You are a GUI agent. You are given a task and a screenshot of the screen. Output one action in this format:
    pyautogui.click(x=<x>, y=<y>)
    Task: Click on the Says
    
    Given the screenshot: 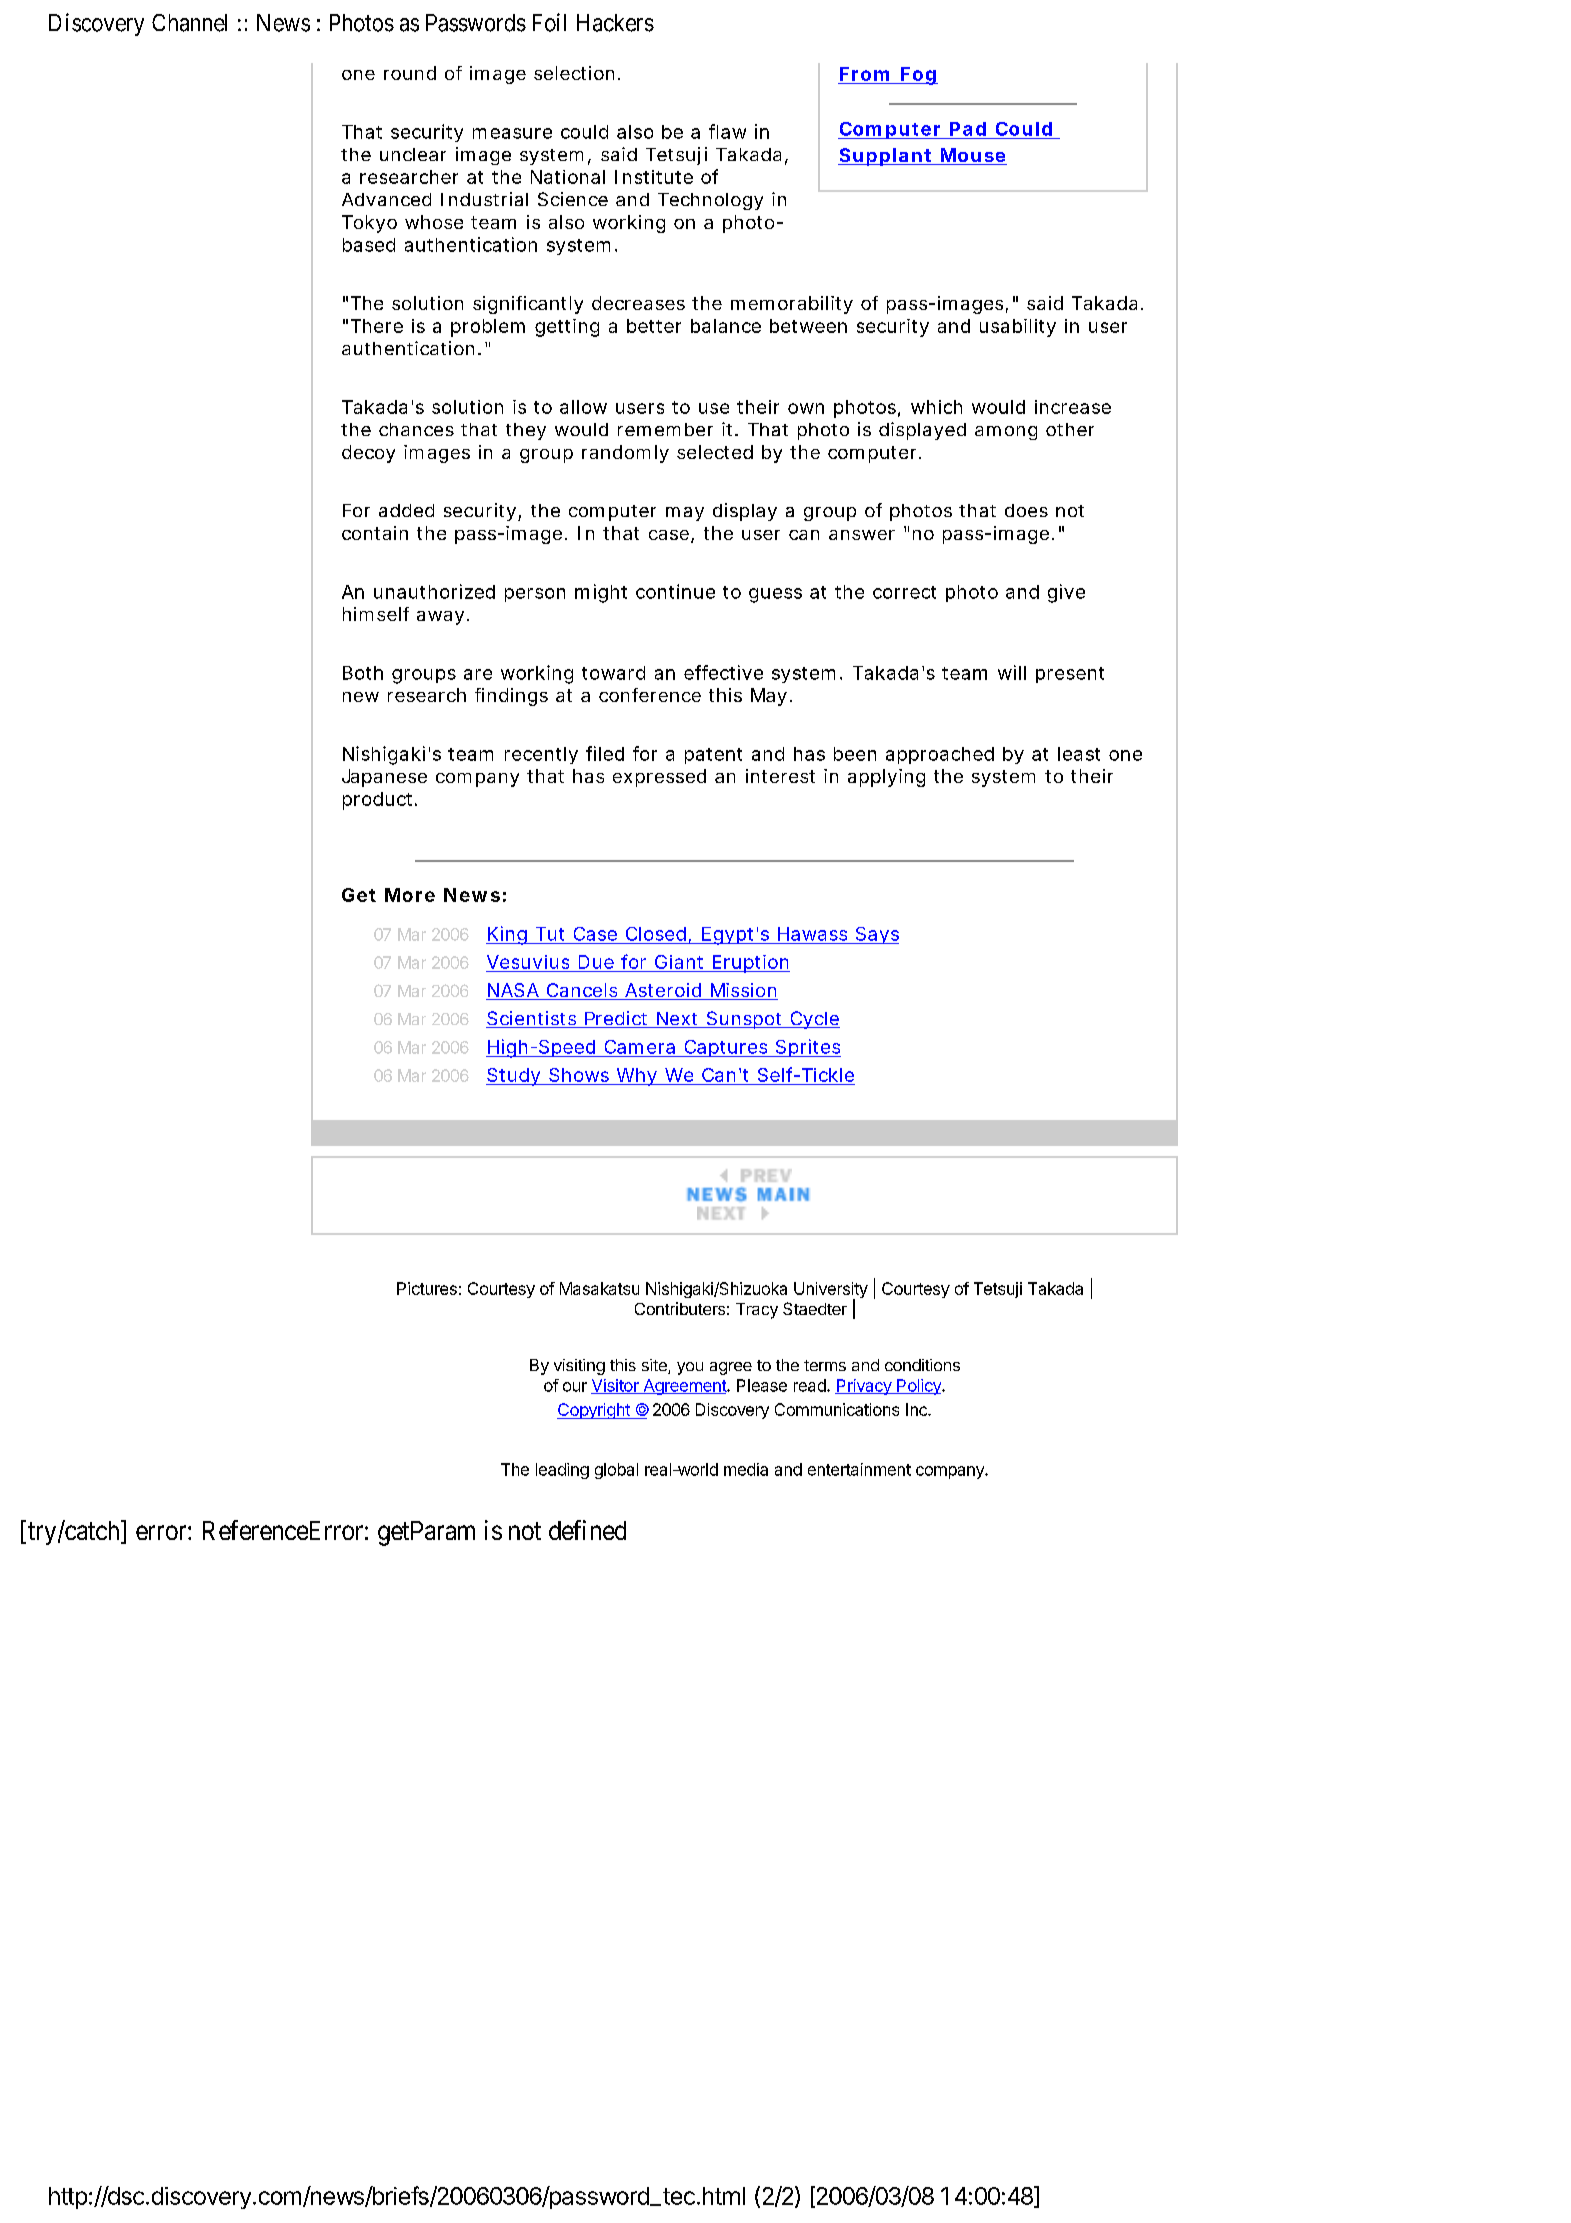 What is the action you would take?
    pyautogui.click(x=876, y=935)
